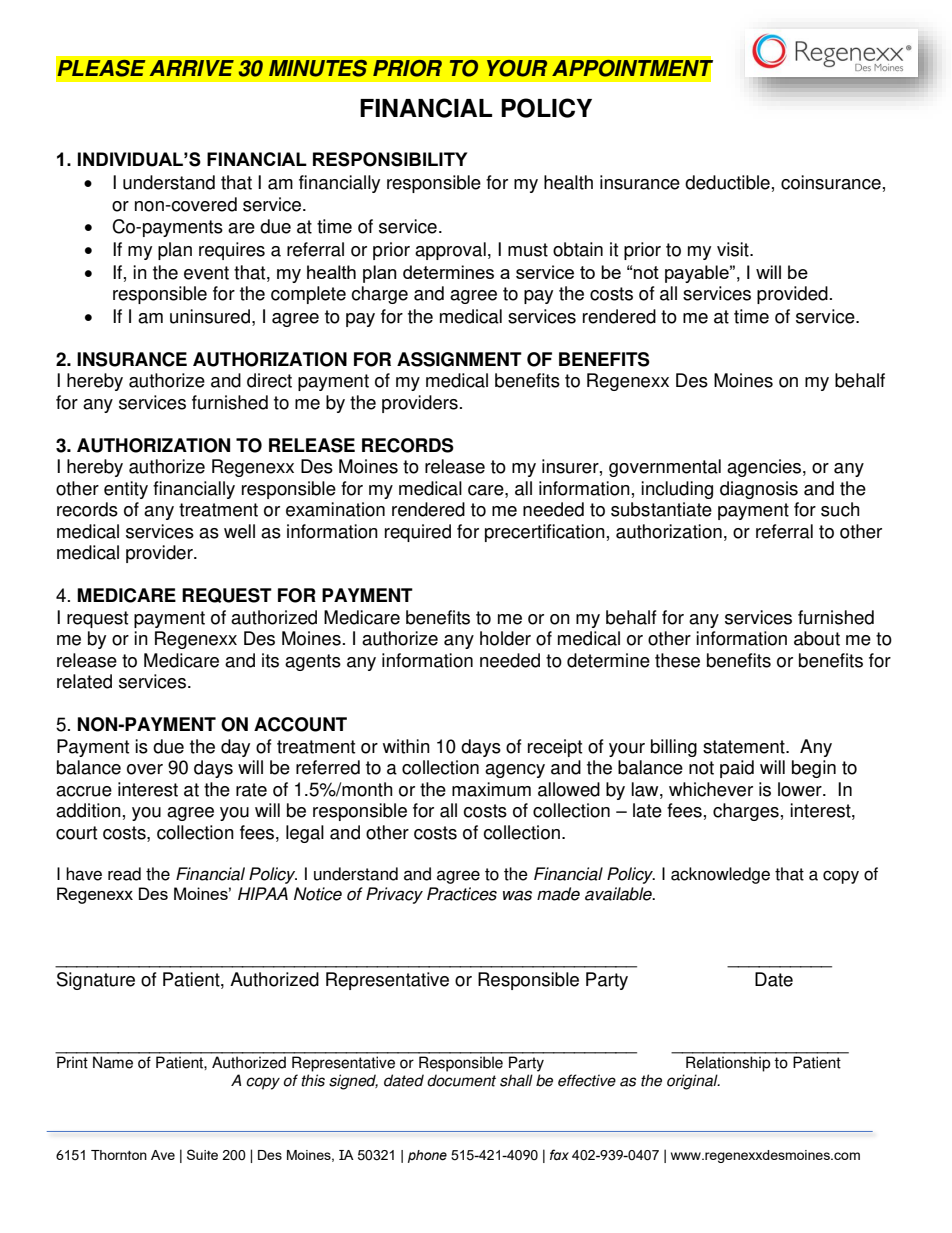  What do you see at coordinates (727, 182) in the screenshot?
I see `deductible` at bounding box center [727, 182].
